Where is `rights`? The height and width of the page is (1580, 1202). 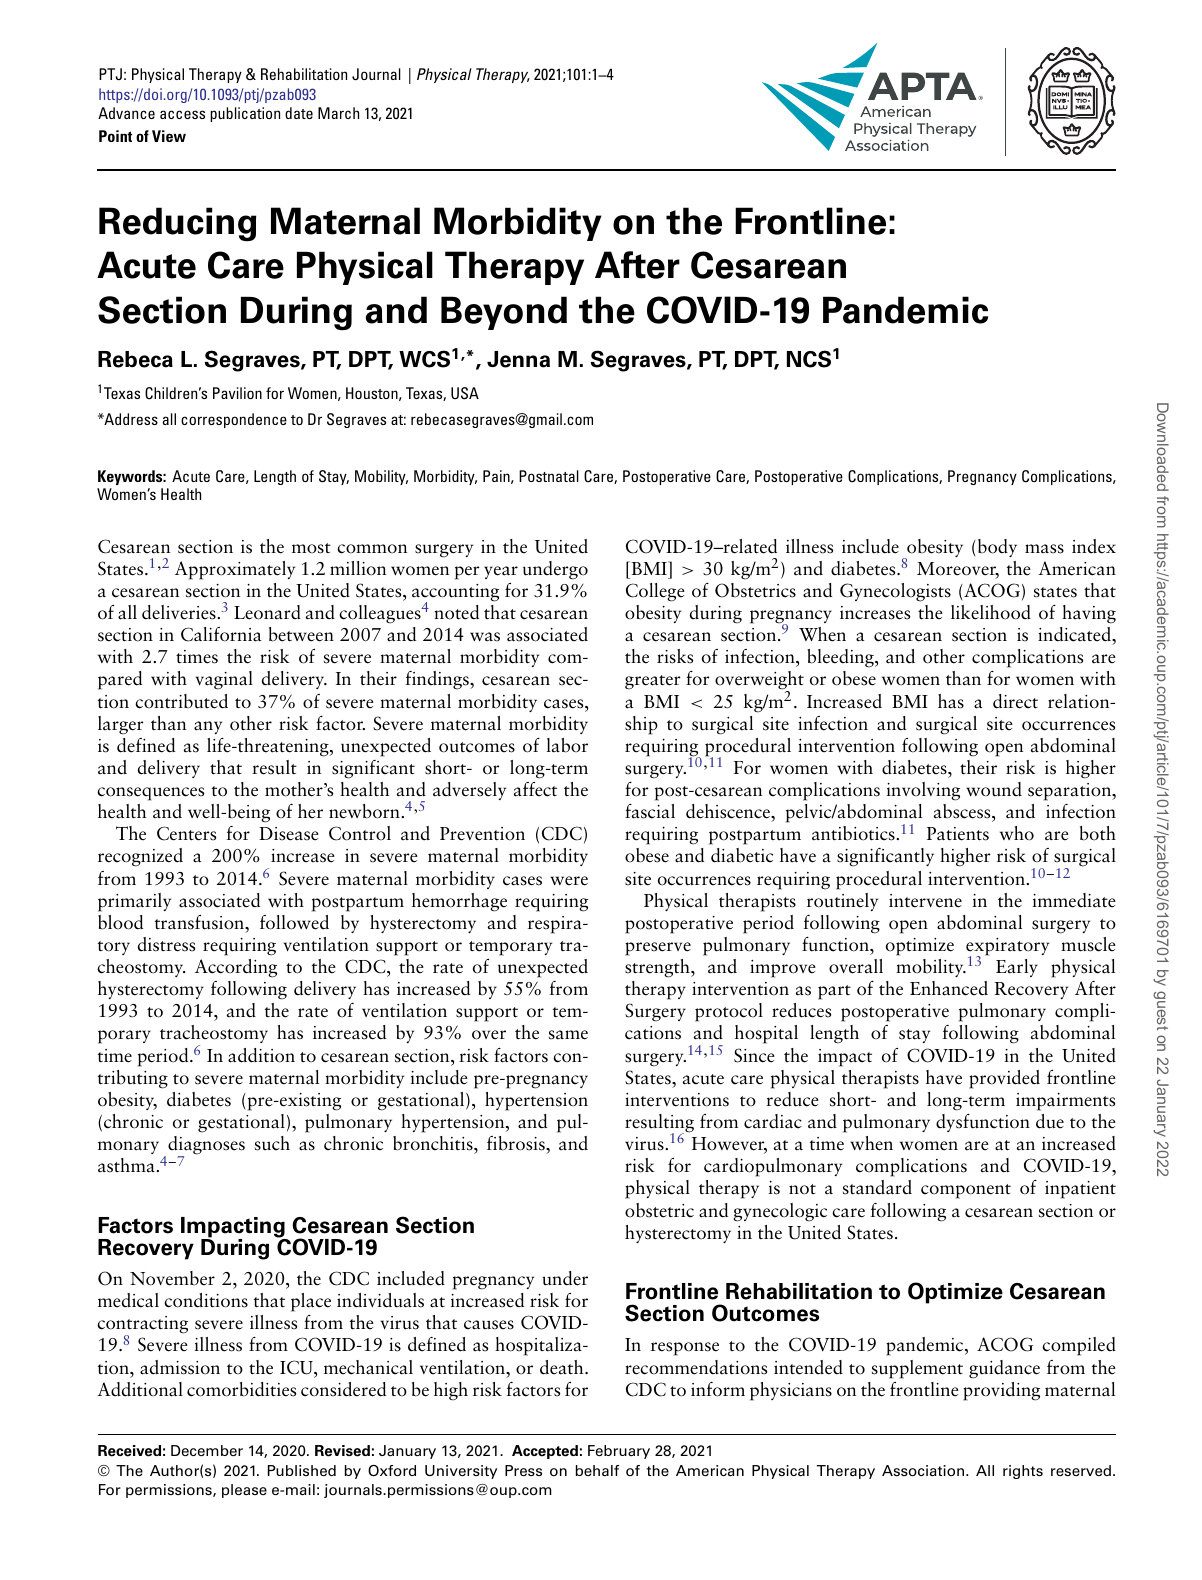 rights is located at coordinates (1023, 1472).
